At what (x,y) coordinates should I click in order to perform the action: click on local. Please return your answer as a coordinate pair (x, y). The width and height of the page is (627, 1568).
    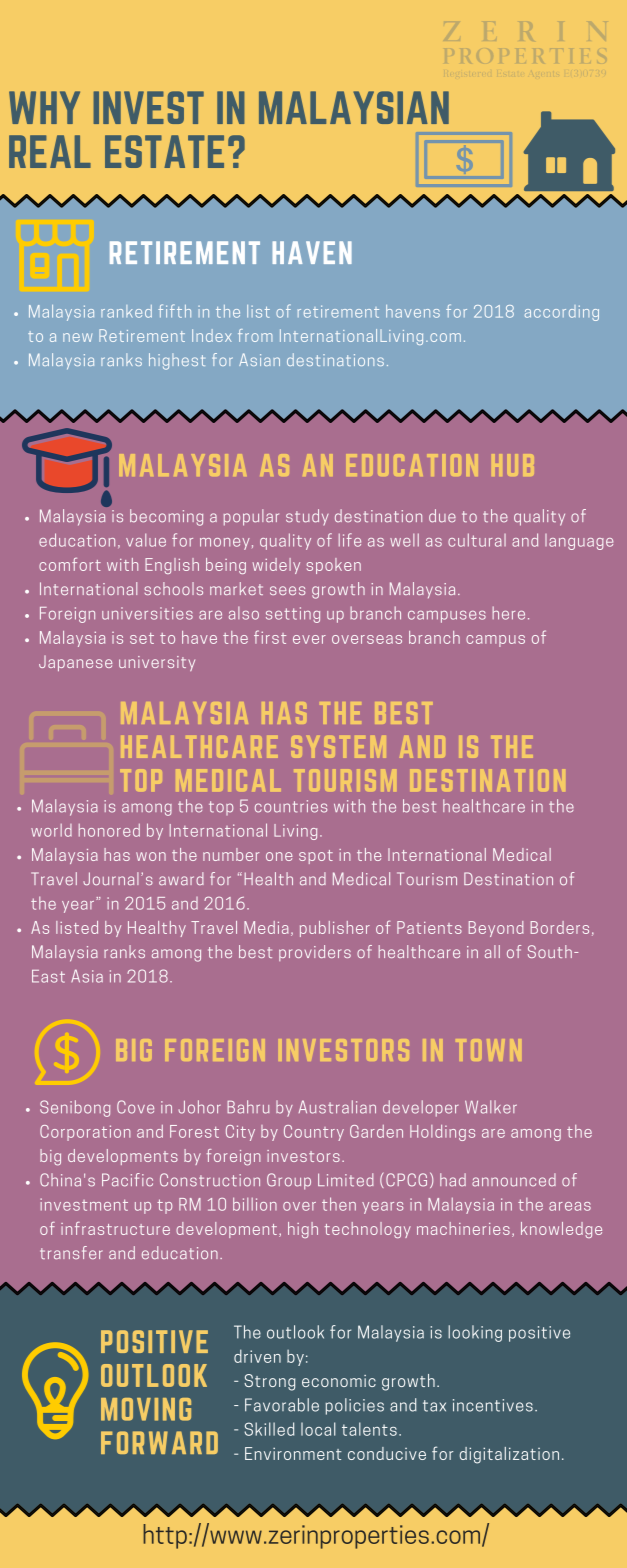
    Looking at the image, I should click on (318, 1429).
